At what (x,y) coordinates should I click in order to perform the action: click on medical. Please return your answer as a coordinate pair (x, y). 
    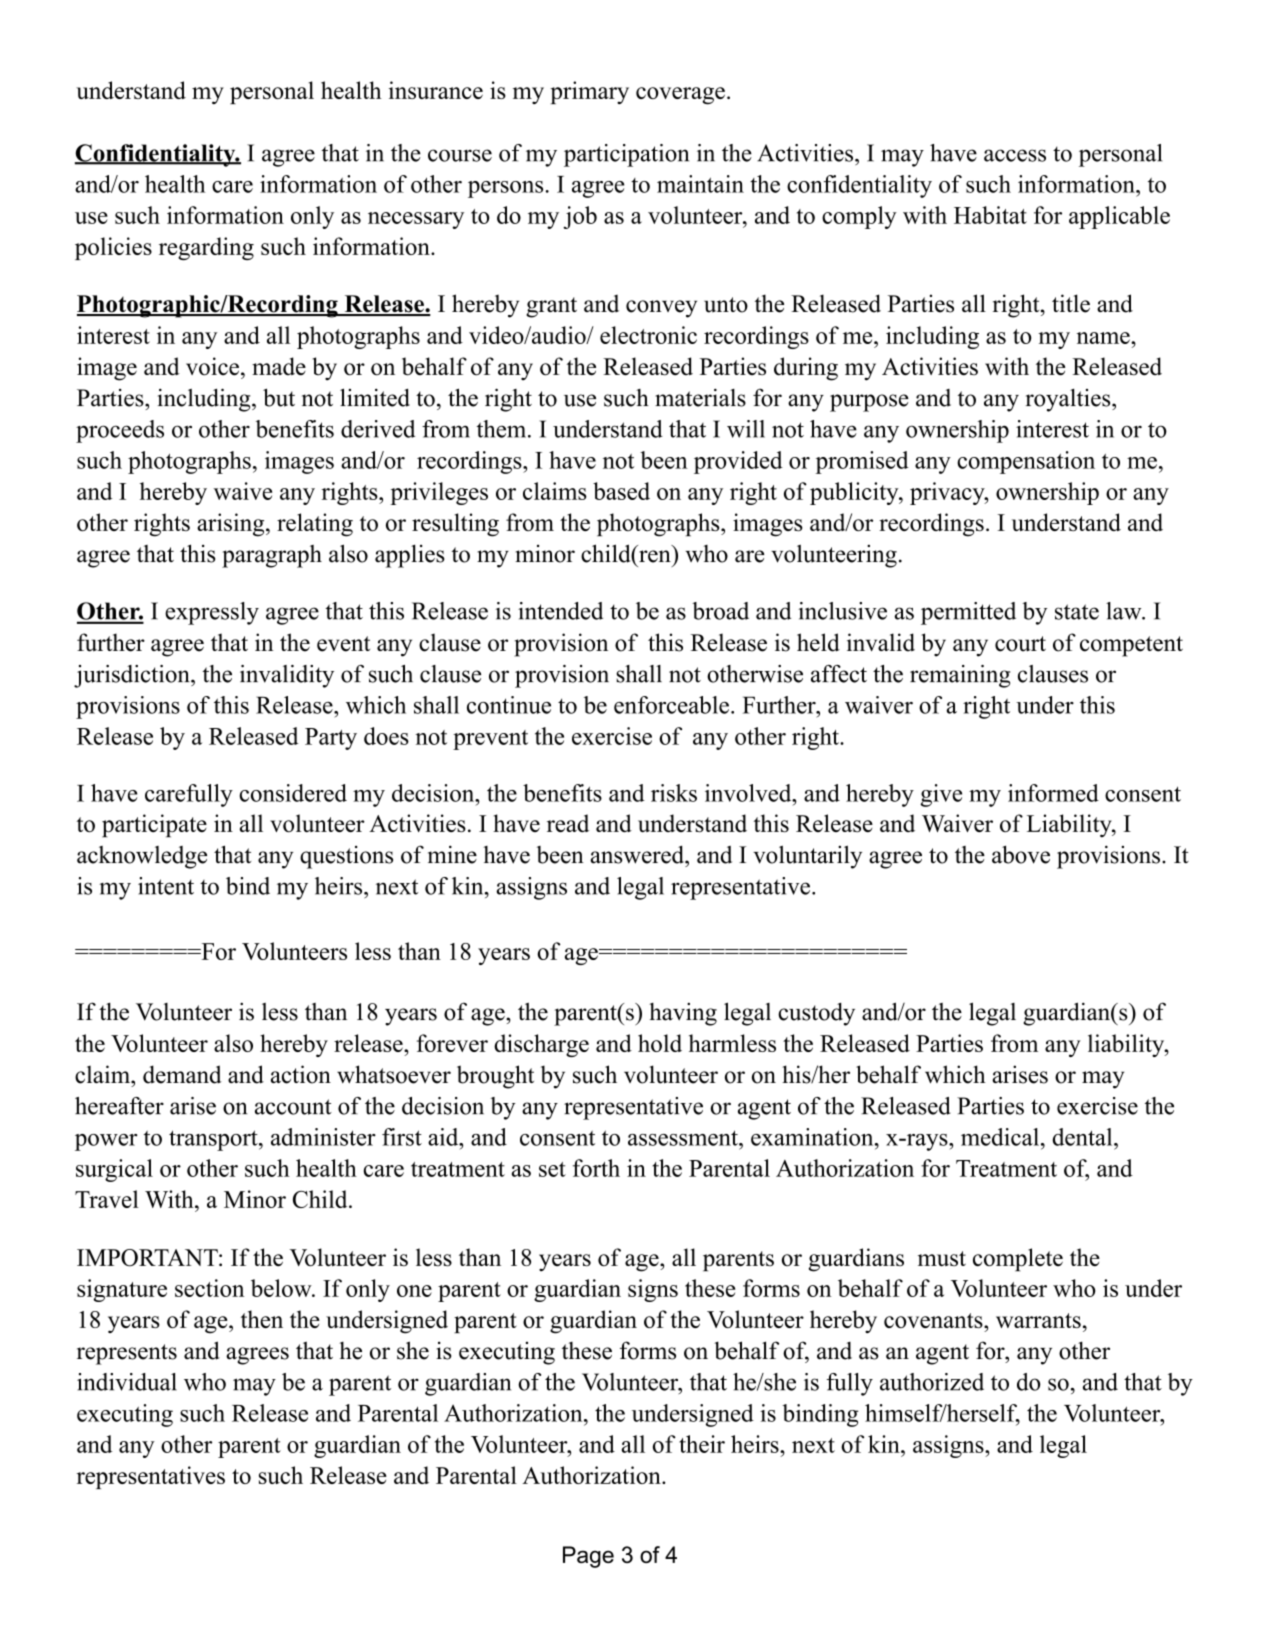
    Looking at the image, I should click on (1000, 1137).
